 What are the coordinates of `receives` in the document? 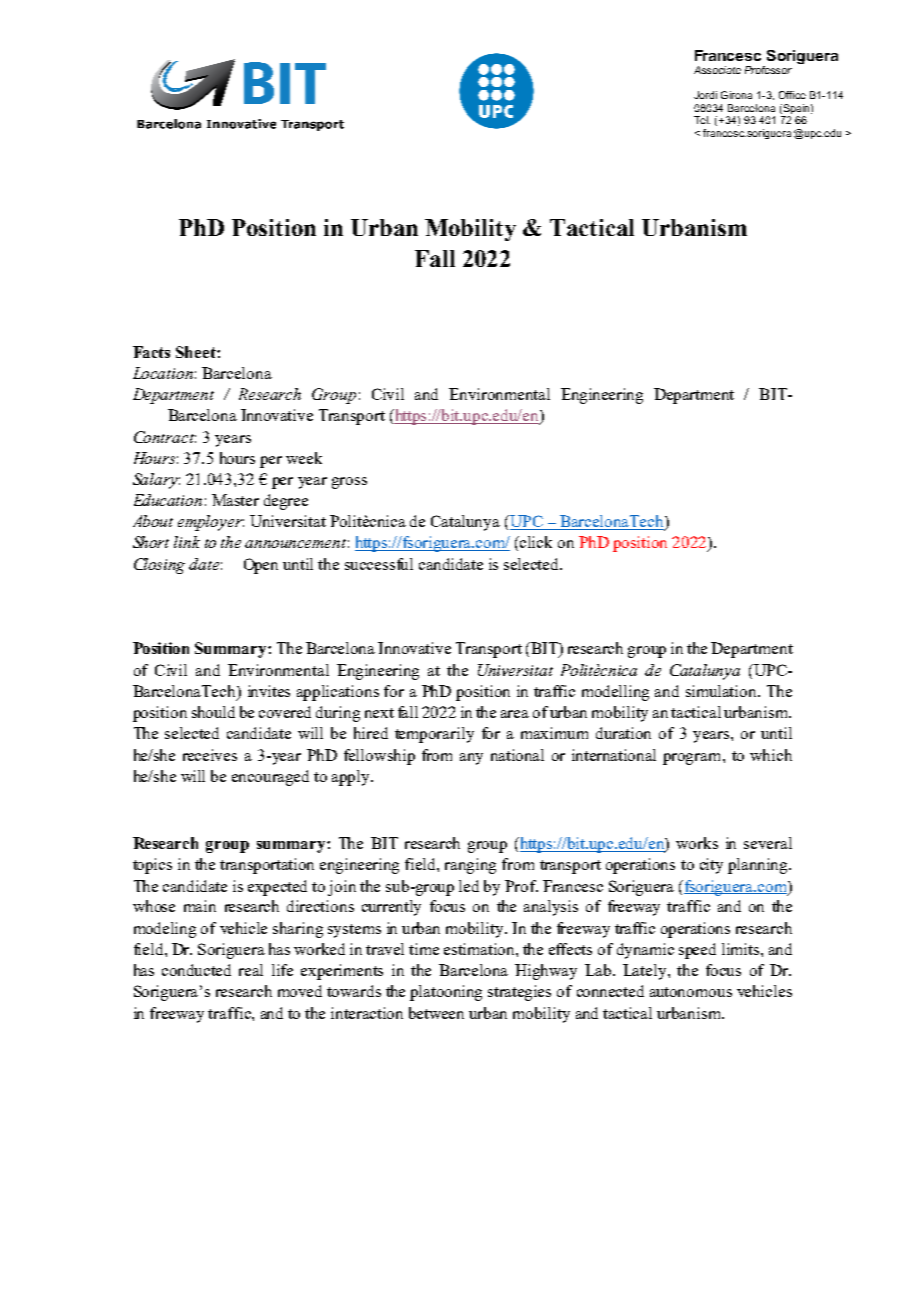 It's located at (210, 755).
